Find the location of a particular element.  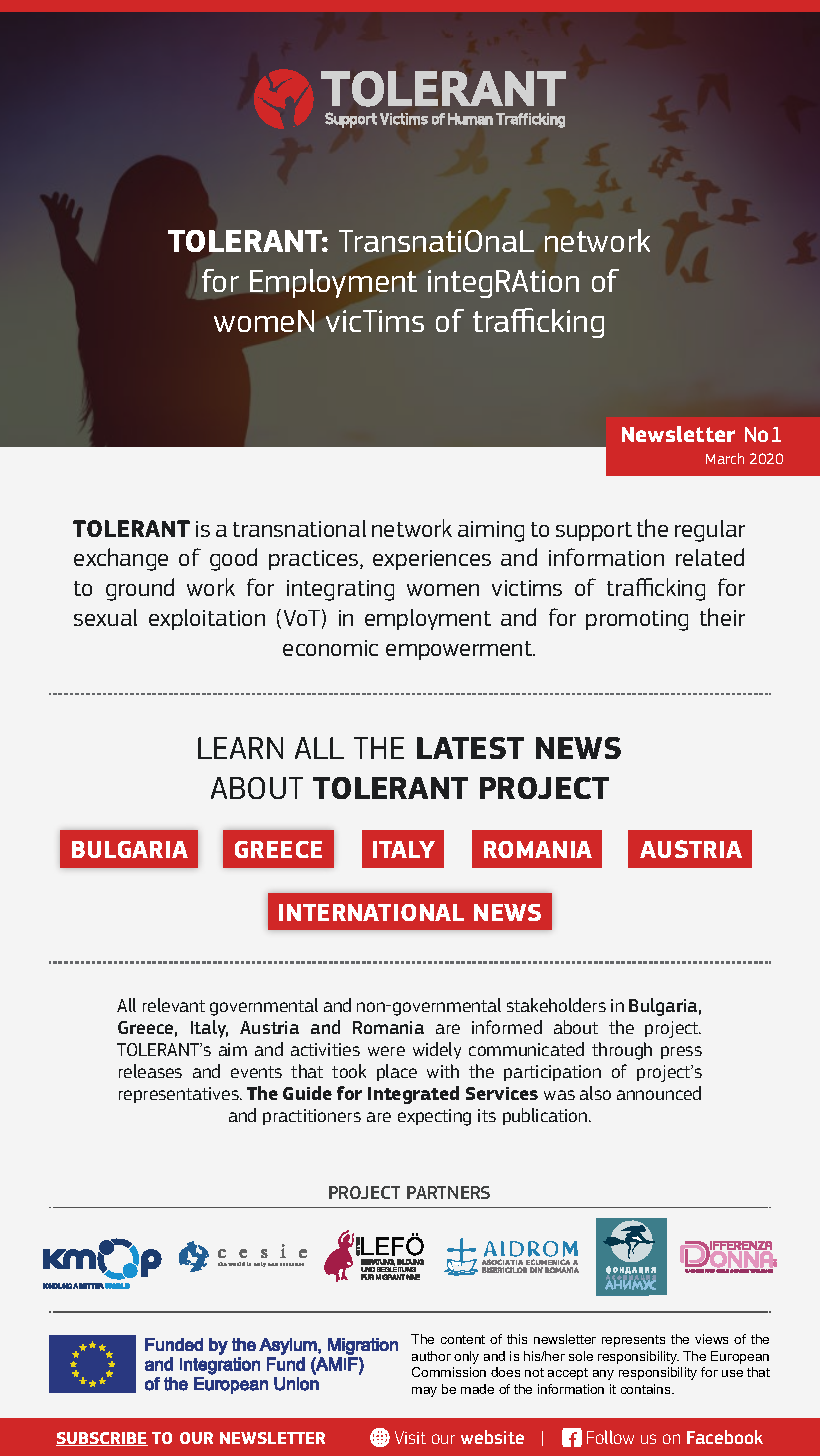

Integrated is located at coordinates (413, 1095).
